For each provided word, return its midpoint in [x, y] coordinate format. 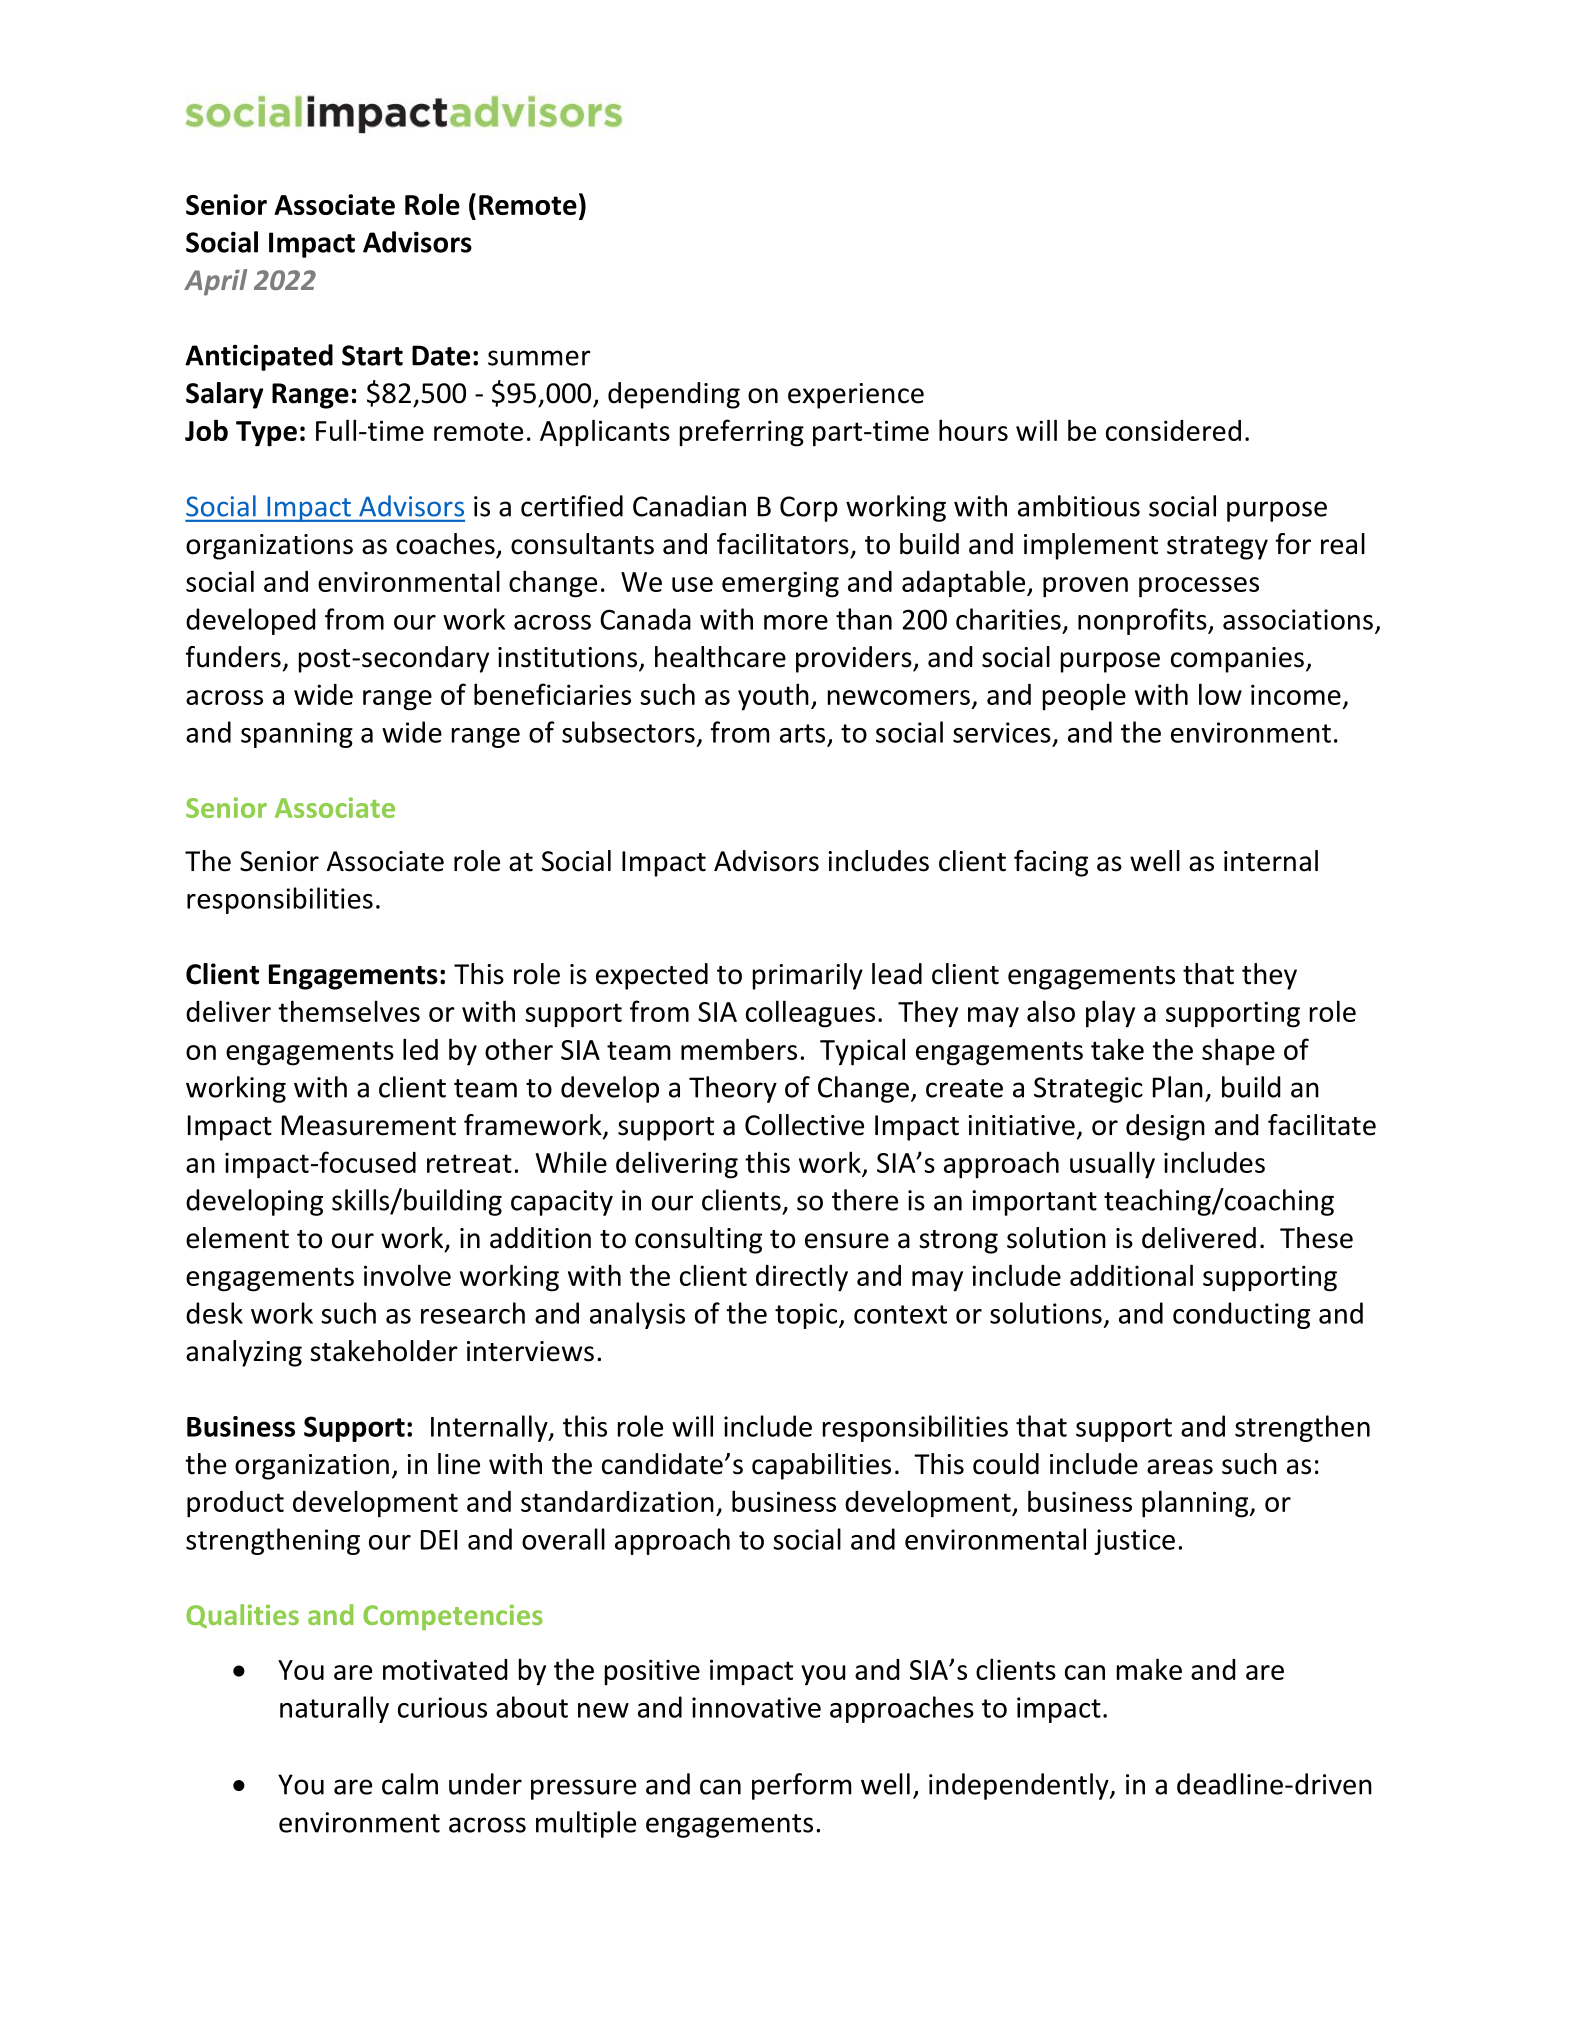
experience [856, 396]
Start [372, 355]
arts [802, 733]
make [1149, 1669]
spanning [297, 735]
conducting [1241, 1315]
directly [802, 1278]
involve [407, 1275]
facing [1051, 863]
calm [410, 1784]
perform [801, 1786]
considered [1173, 430]
